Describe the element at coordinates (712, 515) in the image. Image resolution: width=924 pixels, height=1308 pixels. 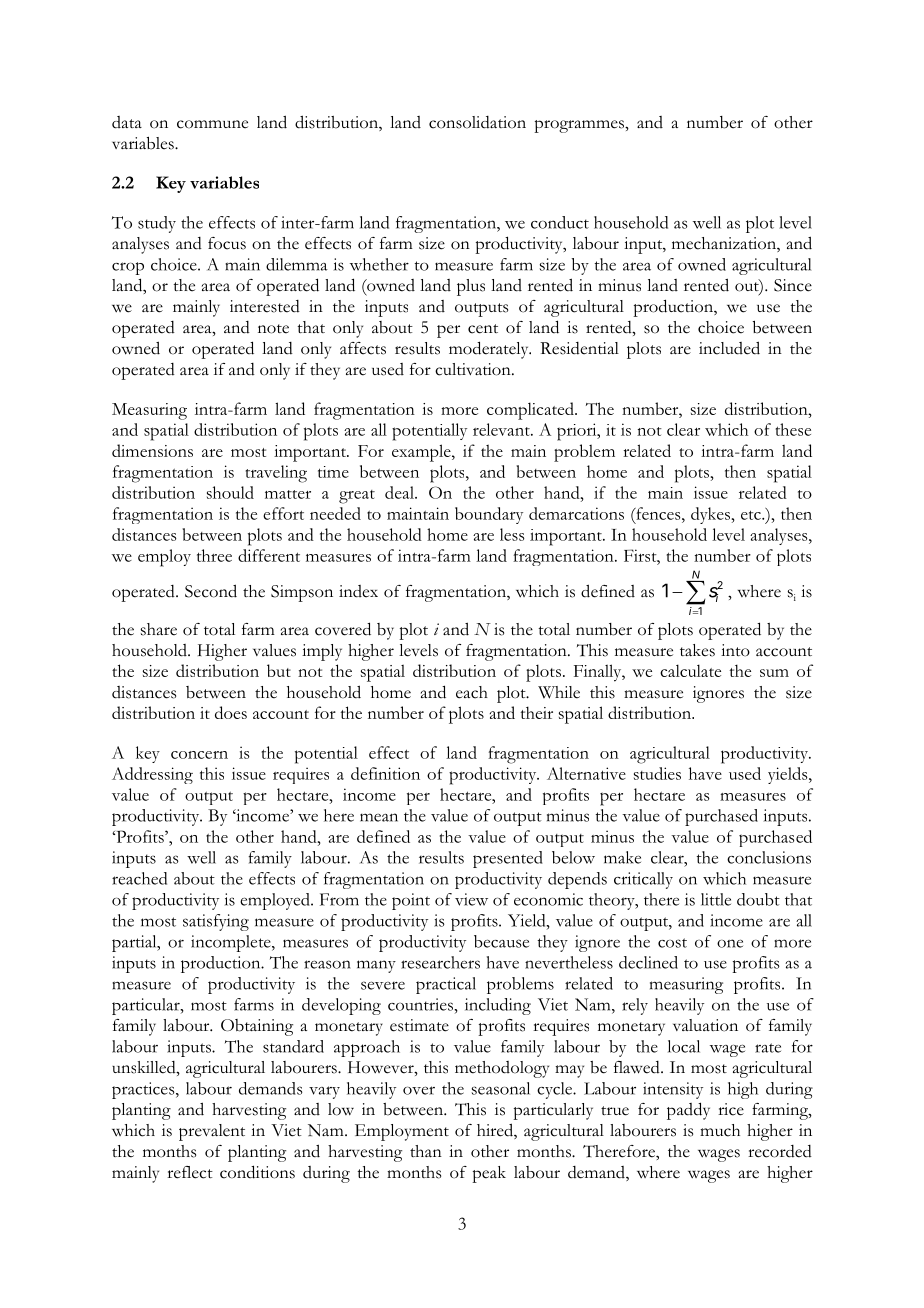
I see `dykes` at that location.
